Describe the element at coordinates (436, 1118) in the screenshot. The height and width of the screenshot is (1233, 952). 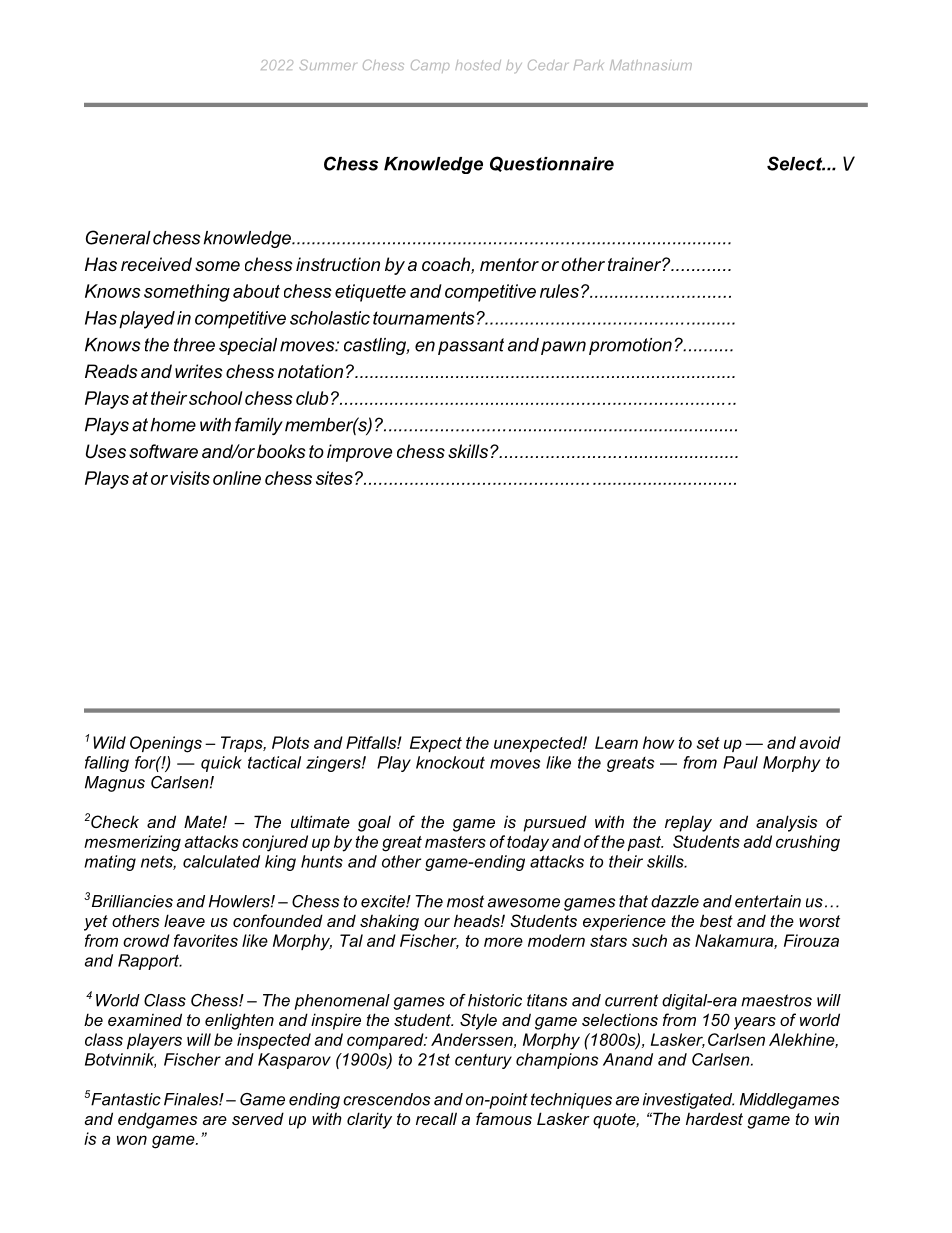
I see `recall` at that location.
